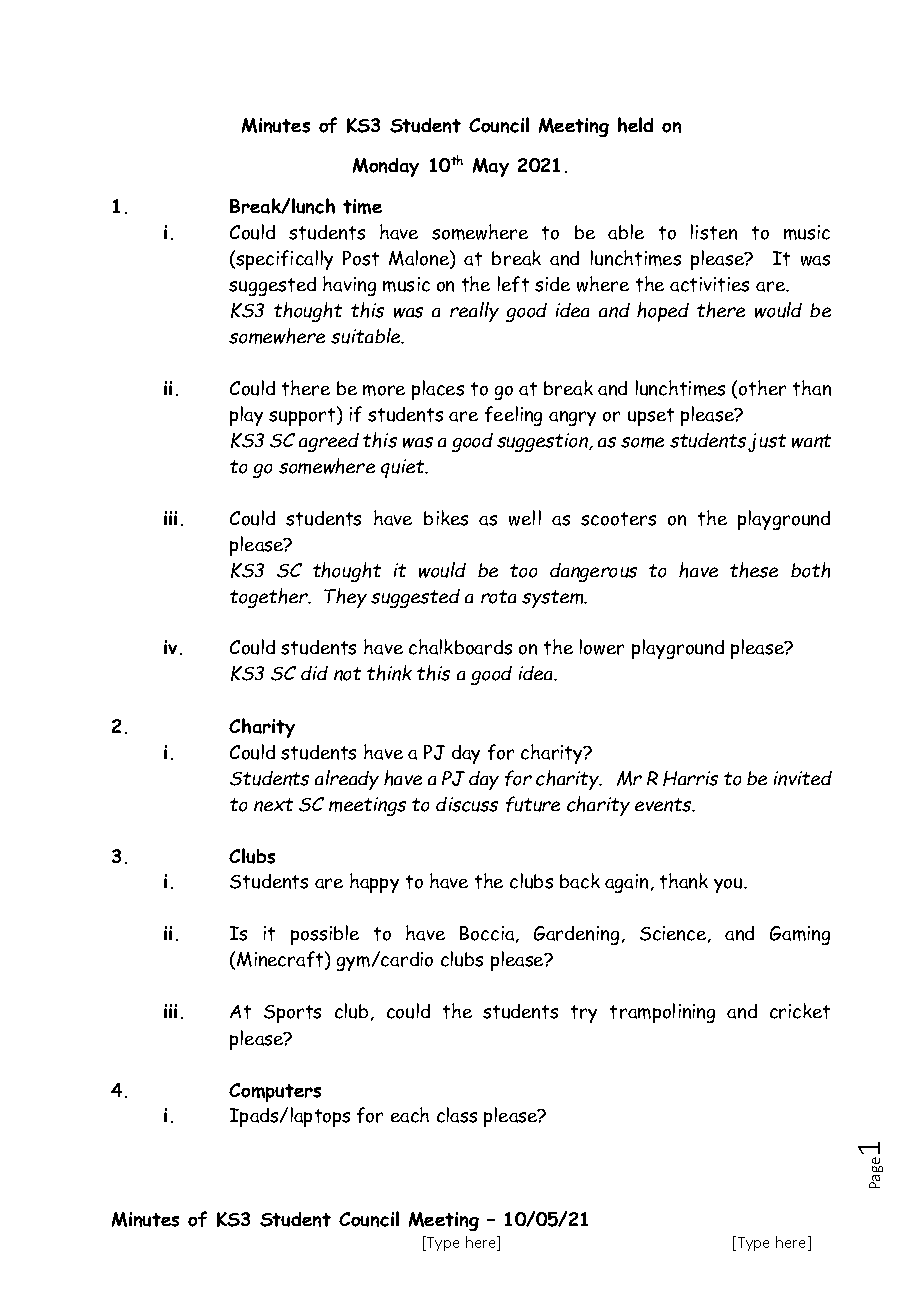 This document has height=1308, width=924. What do you see at coordinates (384, 390) in the document?
I see `more` at bounding box center [384, 390].
